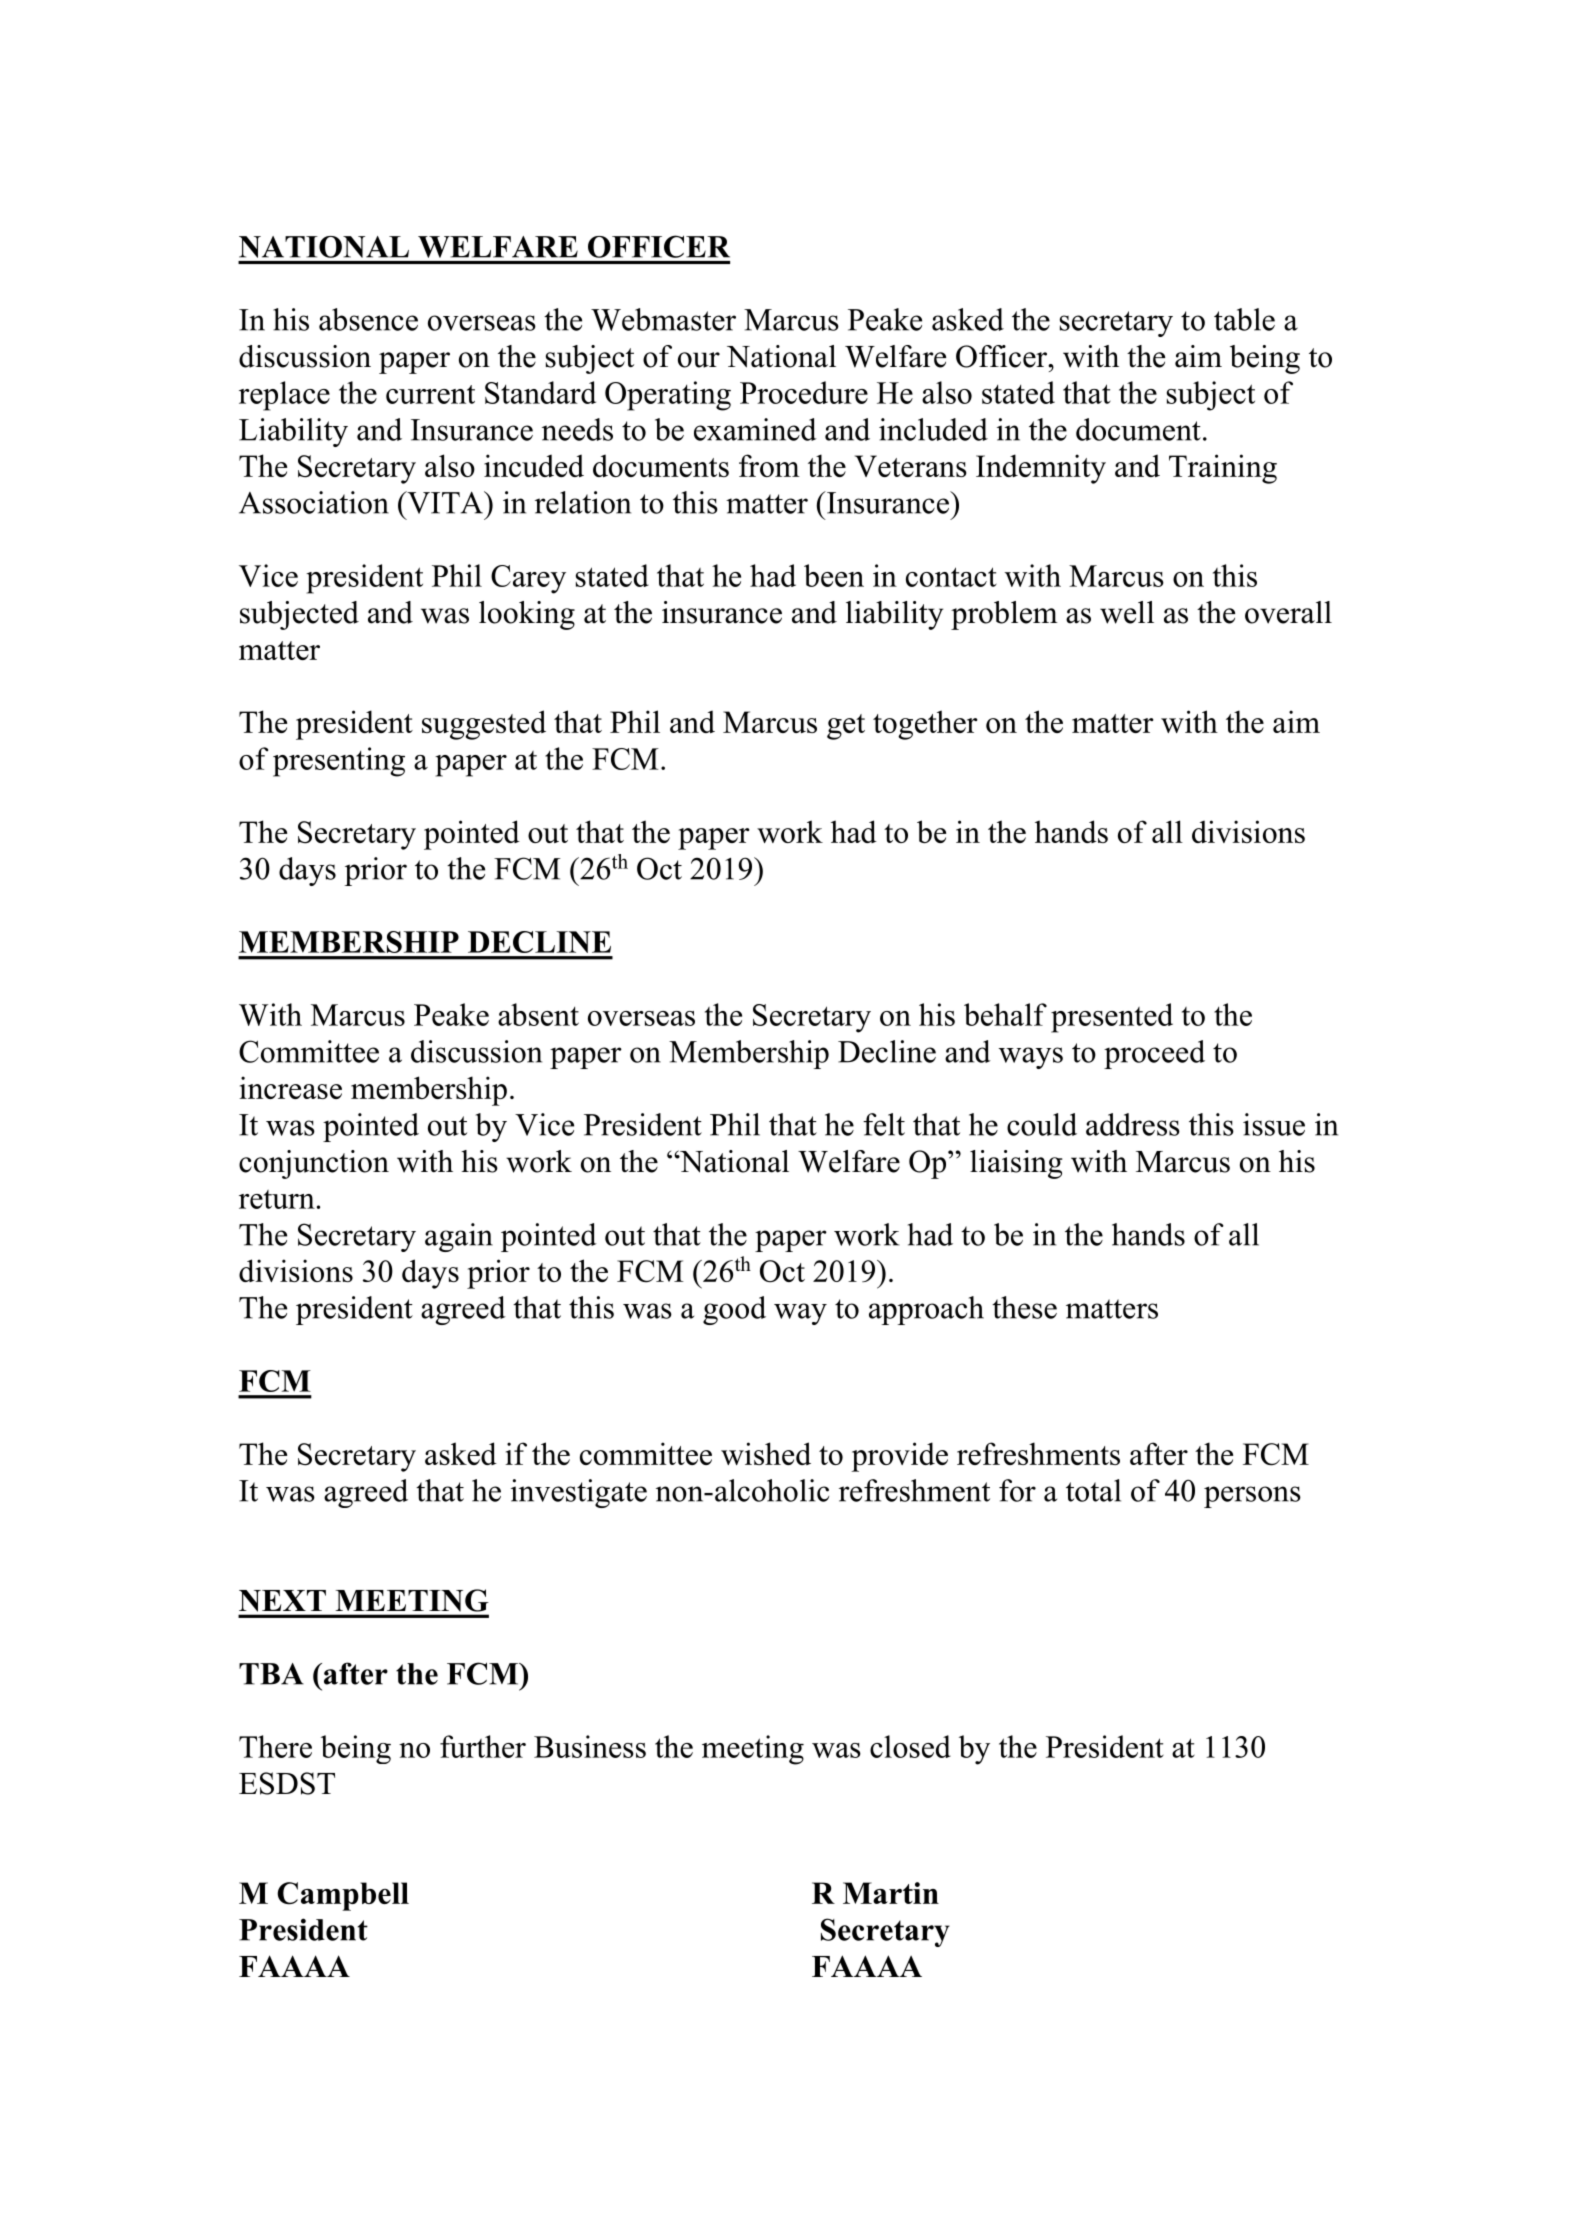 This screenshot has width=1578, height=2232. Describe the element at coordinates (343, 1896) in the screenshot. I see `Campbell` at that location.
